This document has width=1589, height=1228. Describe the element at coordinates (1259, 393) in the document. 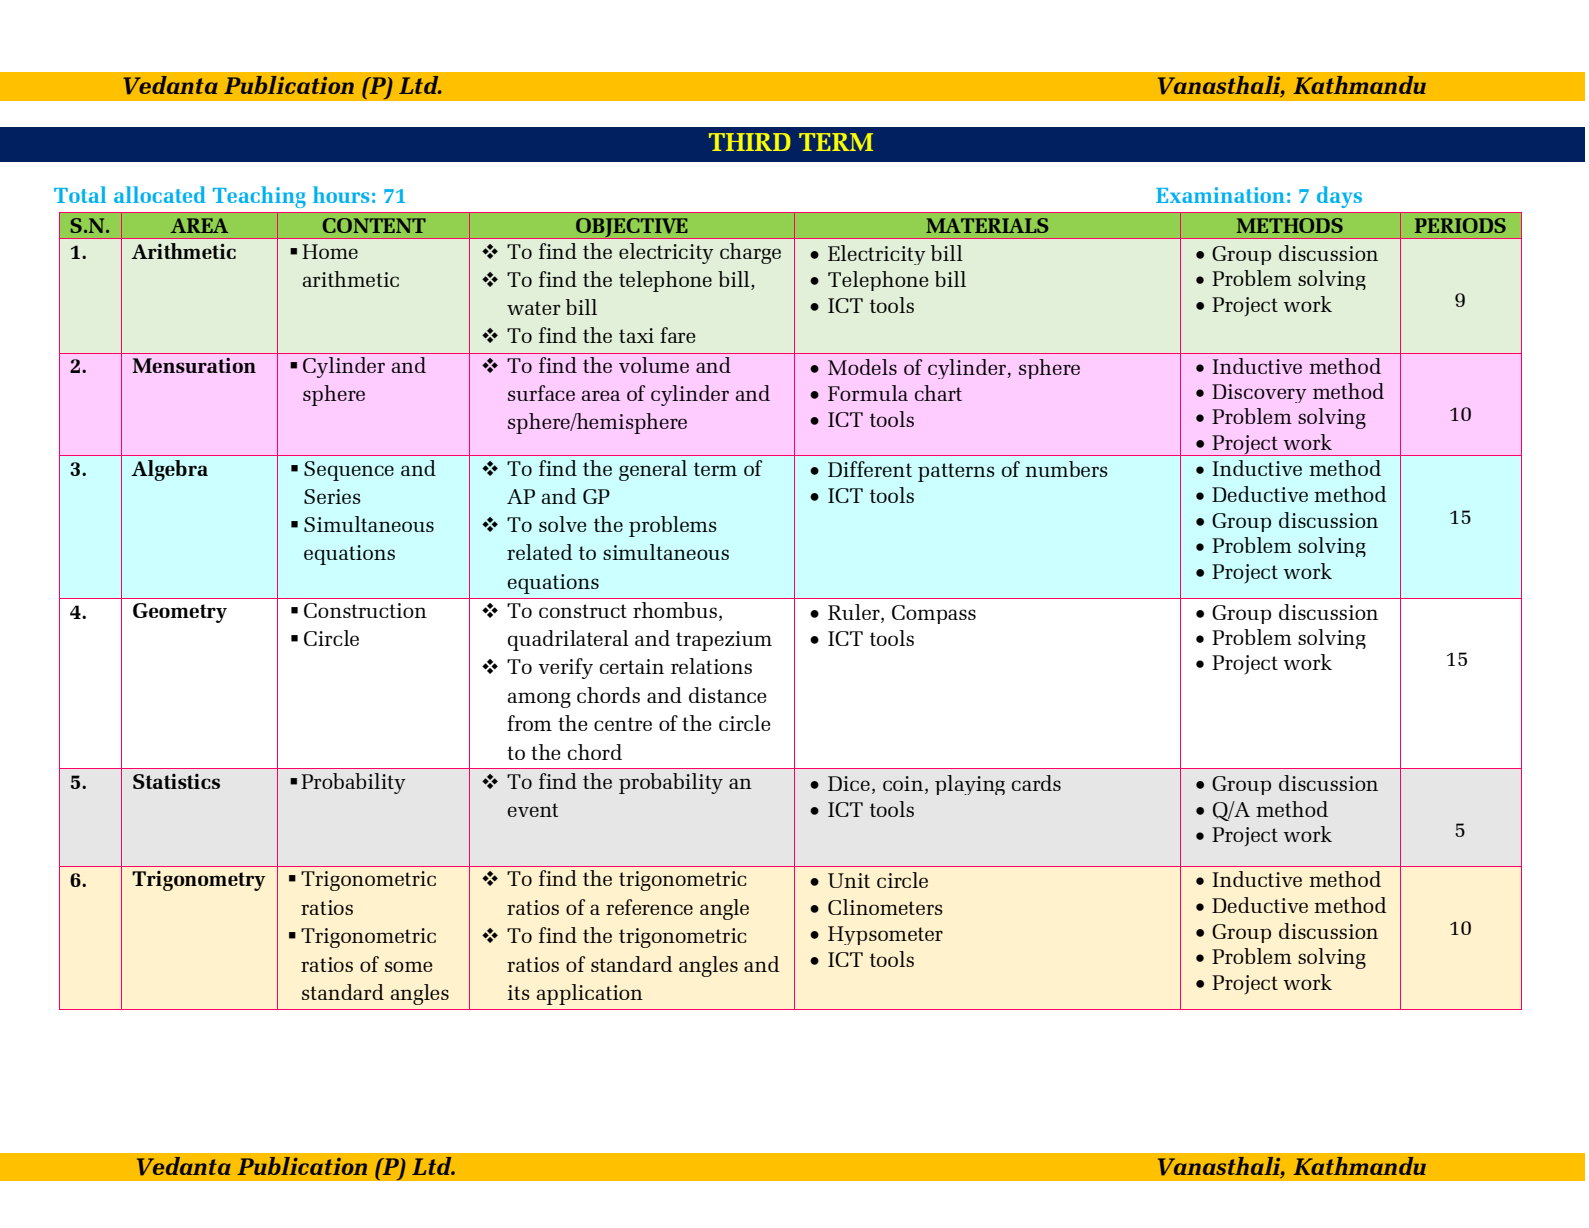

I see `Discovery` at that location.
